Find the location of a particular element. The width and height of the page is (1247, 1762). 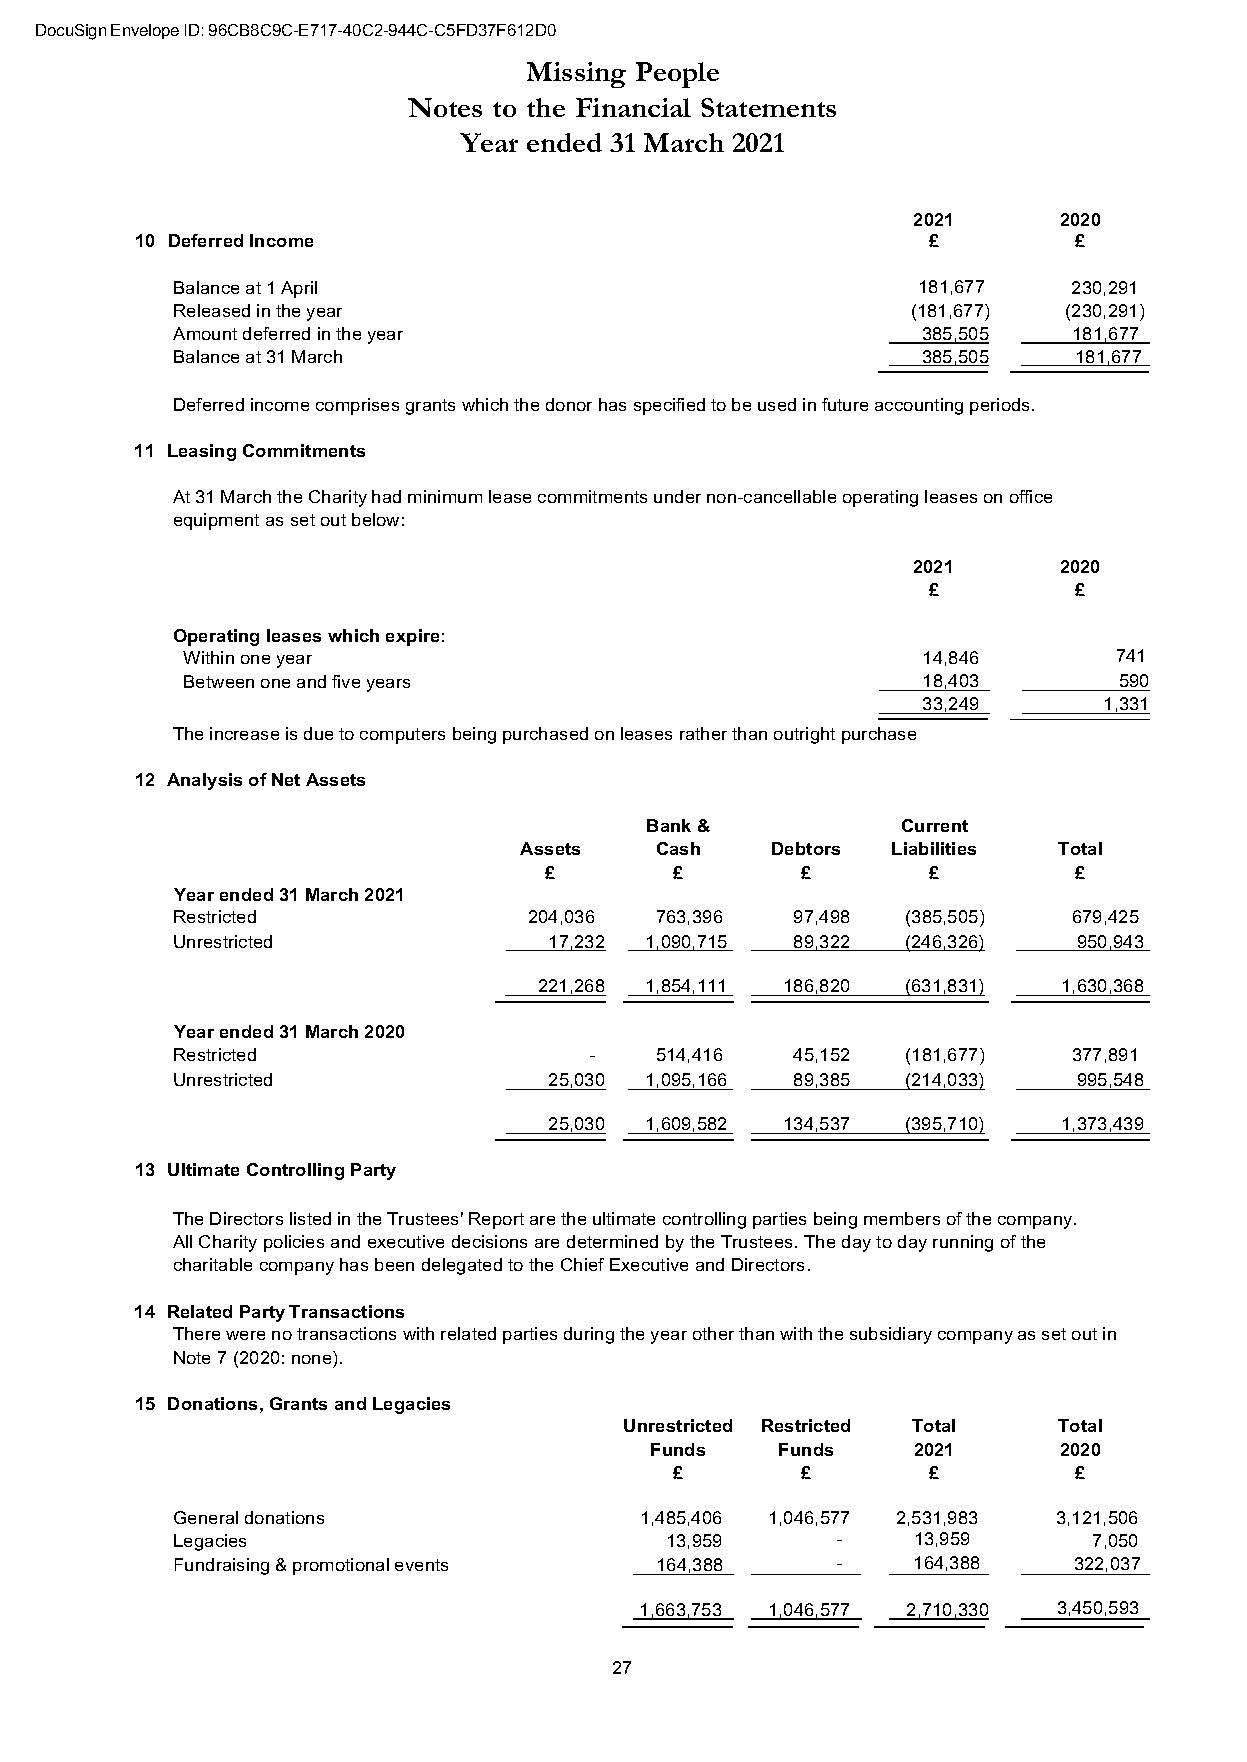

subsidiary is located at coordinates (891, 1335).
